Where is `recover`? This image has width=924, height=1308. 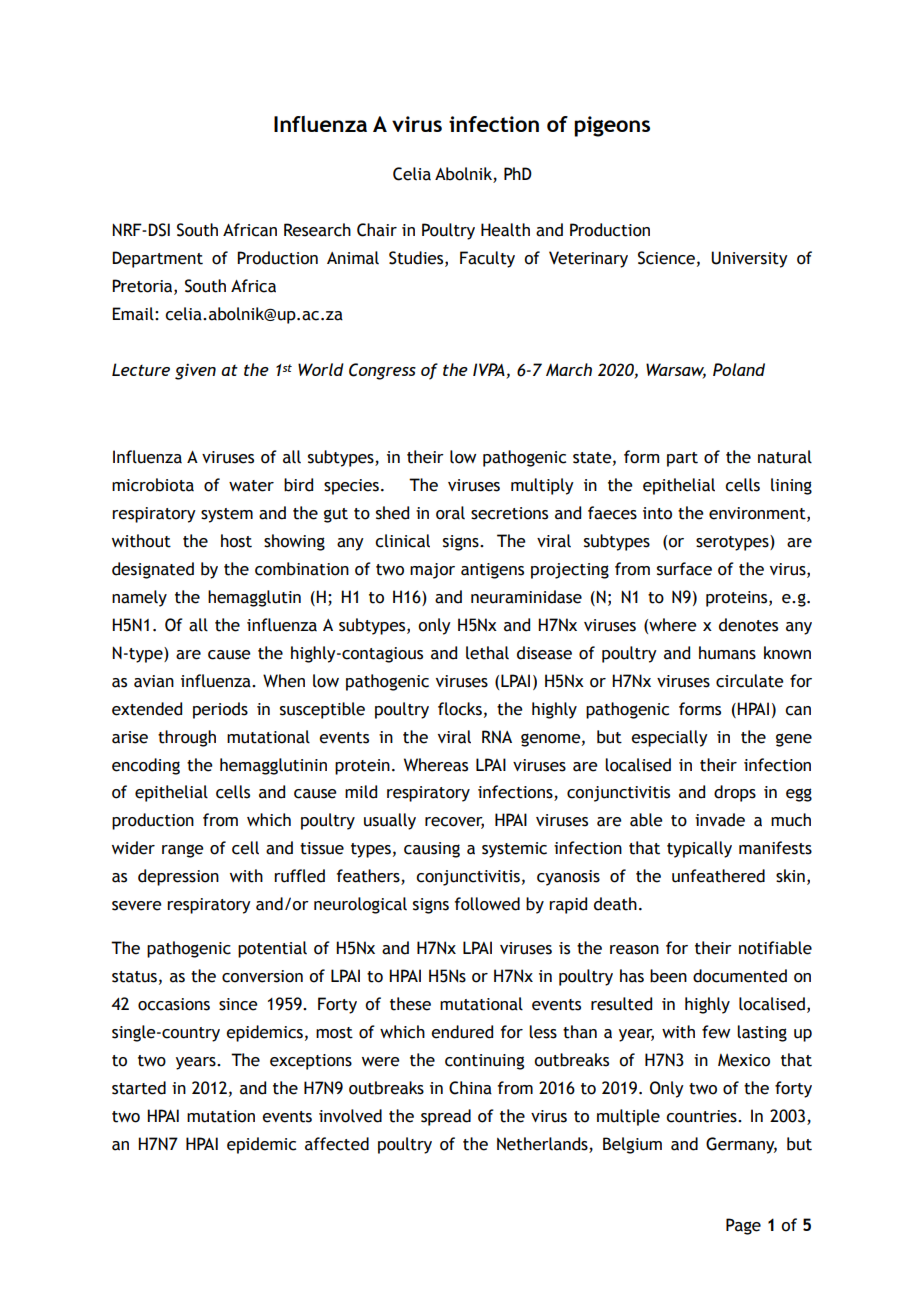
recover is located at coordinates (454, 823).
